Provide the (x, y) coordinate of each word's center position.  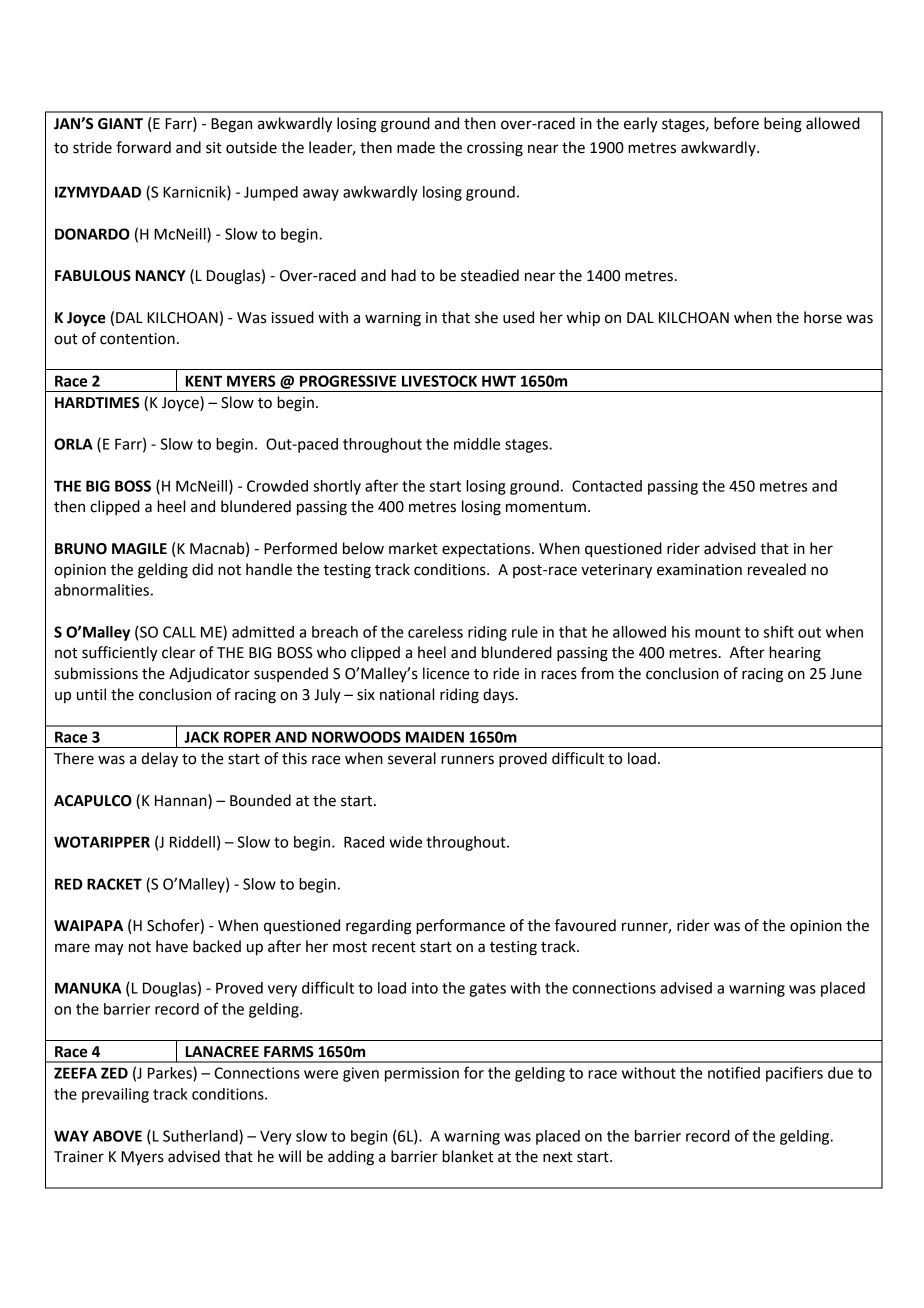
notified (734, 1072)
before (736, 123)
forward (143, 147)
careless (435, 632)
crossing (495, 149)
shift (779, 631)
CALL (179, 632)
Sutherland (201, 1137)
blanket (467, 1156)
